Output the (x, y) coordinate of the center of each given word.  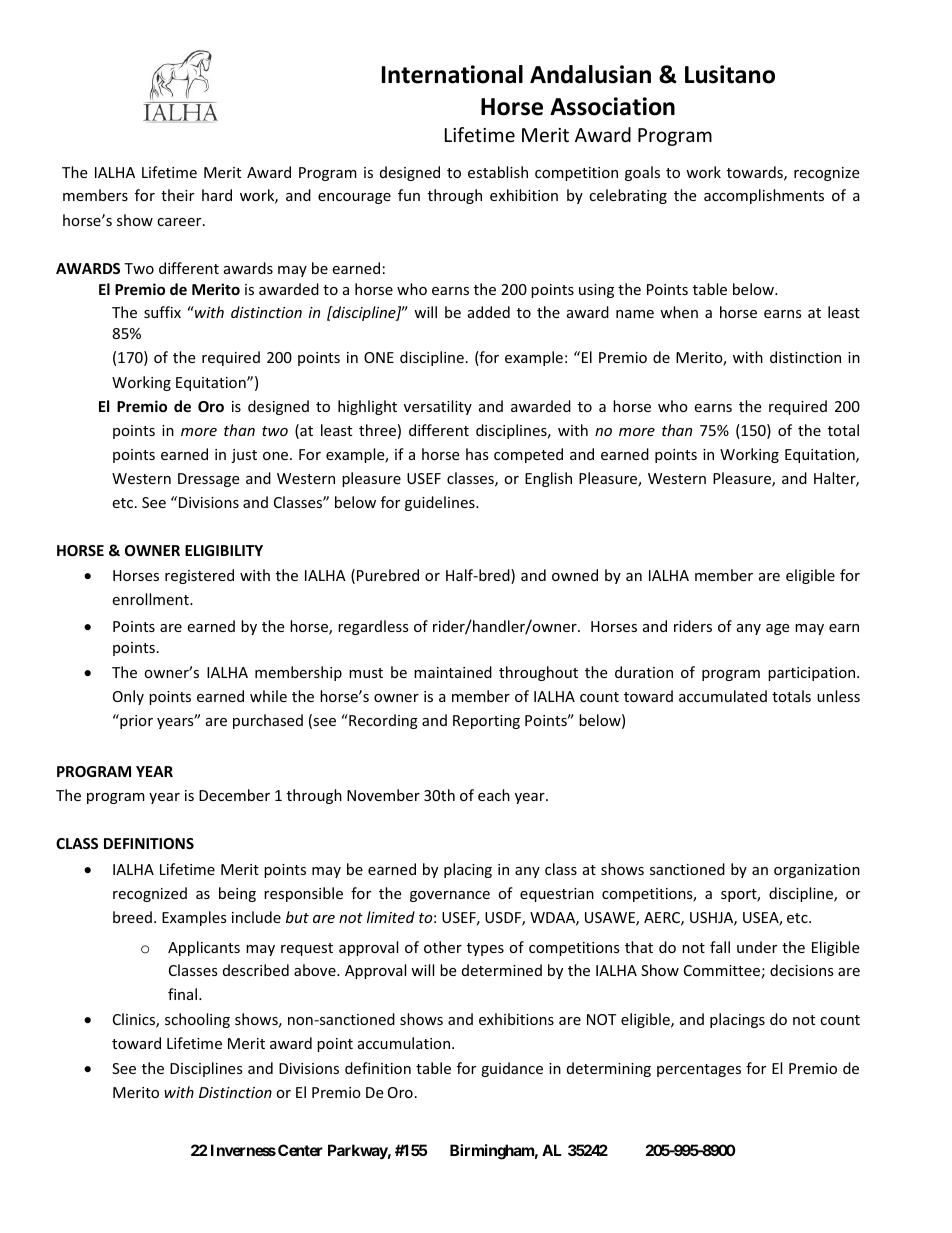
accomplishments (764, 196)
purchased (268, 721)
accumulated (723, 696)
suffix (162, 312)
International (452, 74)
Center (300, 1150)
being (237, 894)
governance (450, 896)
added (489, 312)
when (679, 312)
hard (217, 195)
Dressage (208, 480)
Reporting (486, 722)
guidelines (441, 503)
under (757, 947)
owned (575, 575)
